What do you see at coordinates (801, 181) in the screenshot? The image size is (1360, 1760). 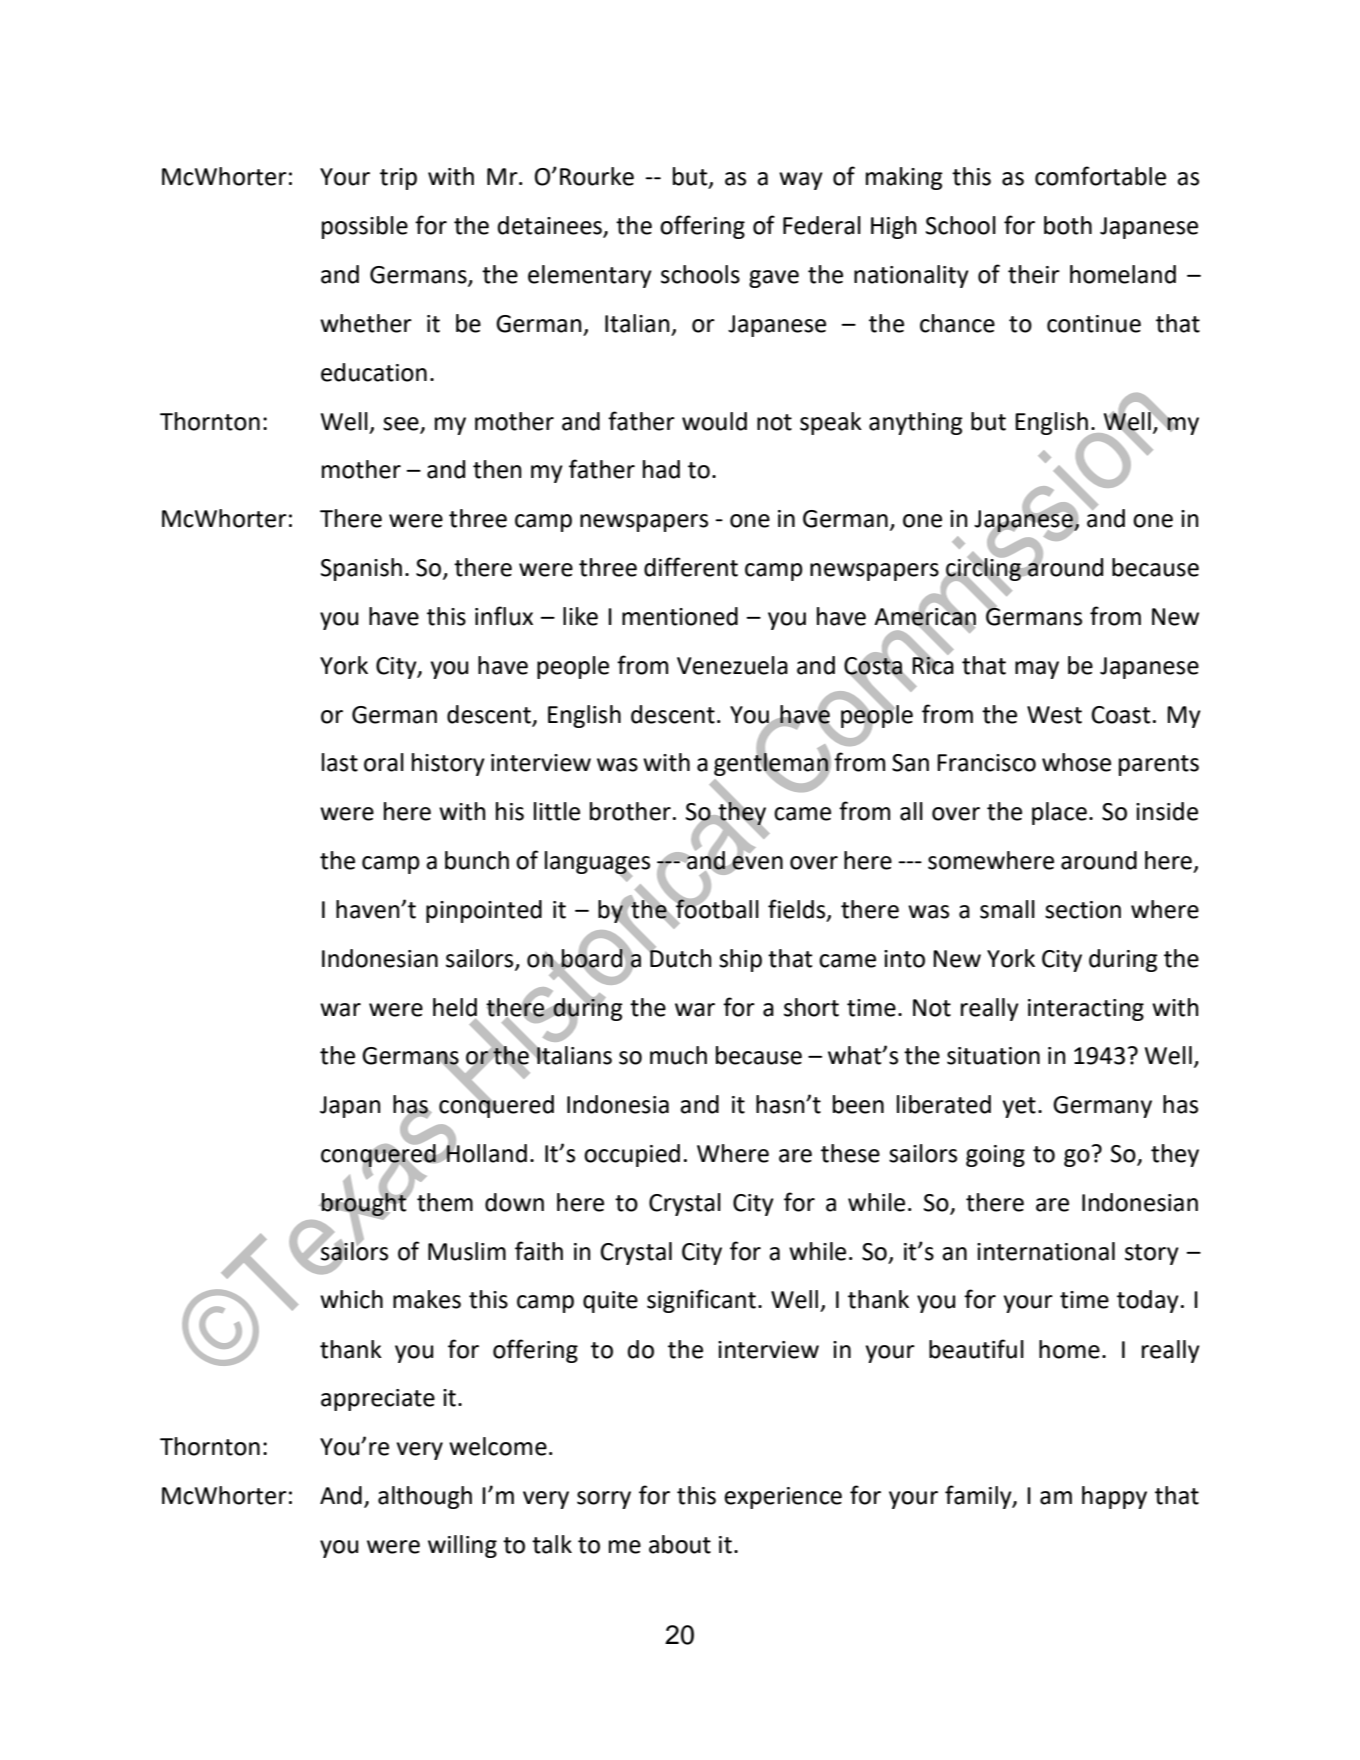 I see `way` at bounding box center [801, 181].
